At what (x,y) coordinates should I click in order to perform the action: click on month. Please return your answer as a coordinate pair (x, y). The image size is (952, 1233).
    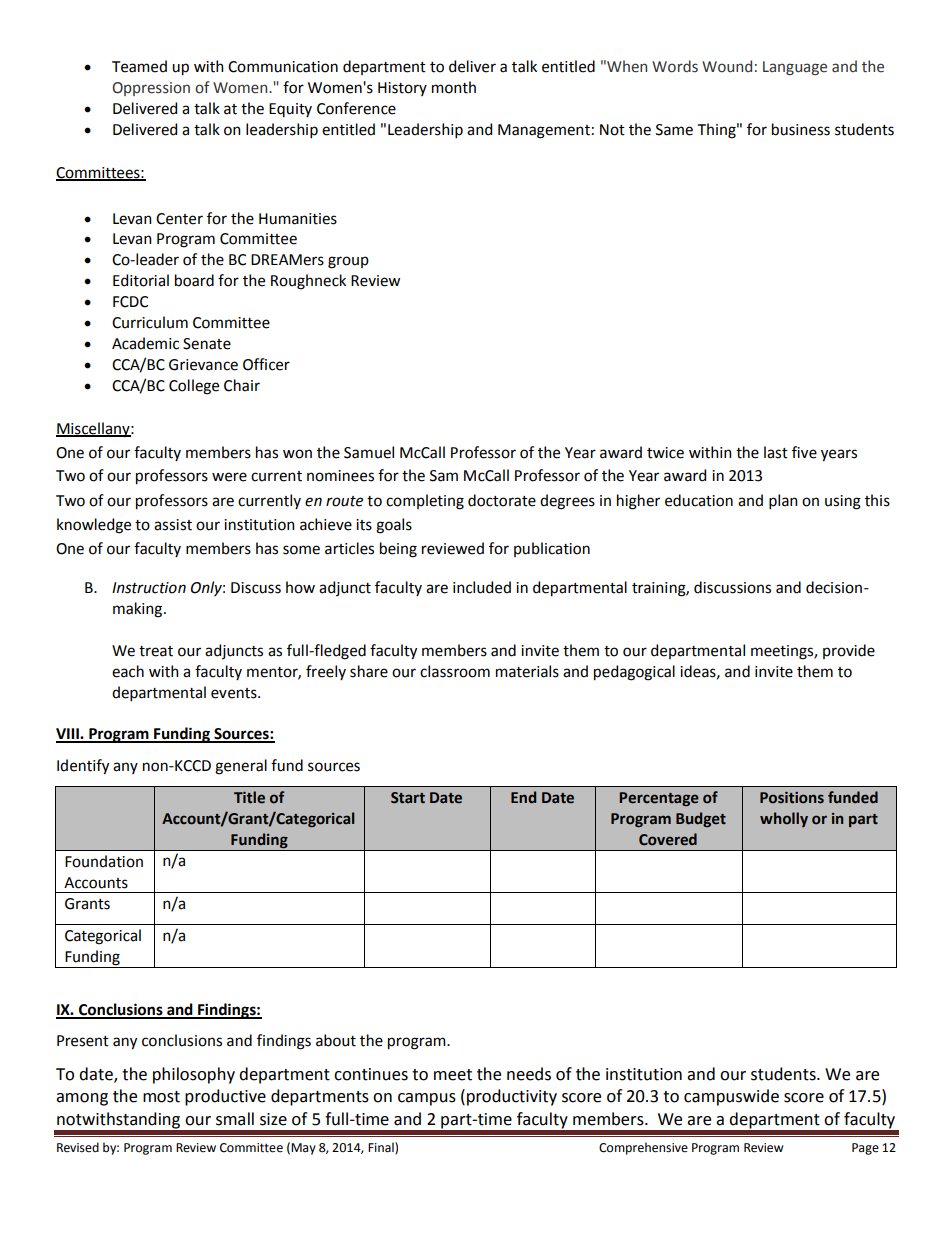
    Looking at the image, I should click on (454, 87).
